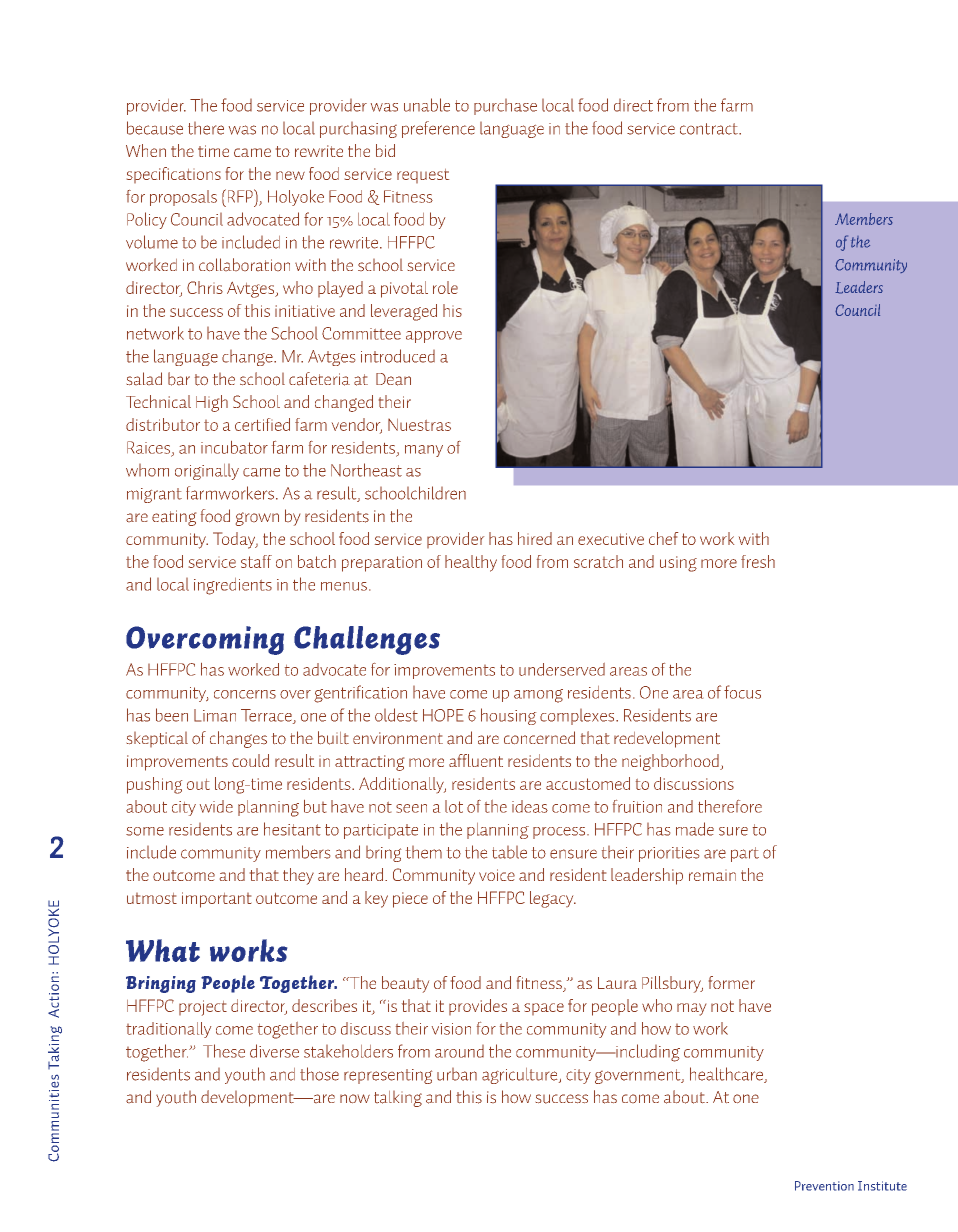  What do you see at coordinates (562, 669) in the document?
I see `underserved` at bounding box center [562, 669].
